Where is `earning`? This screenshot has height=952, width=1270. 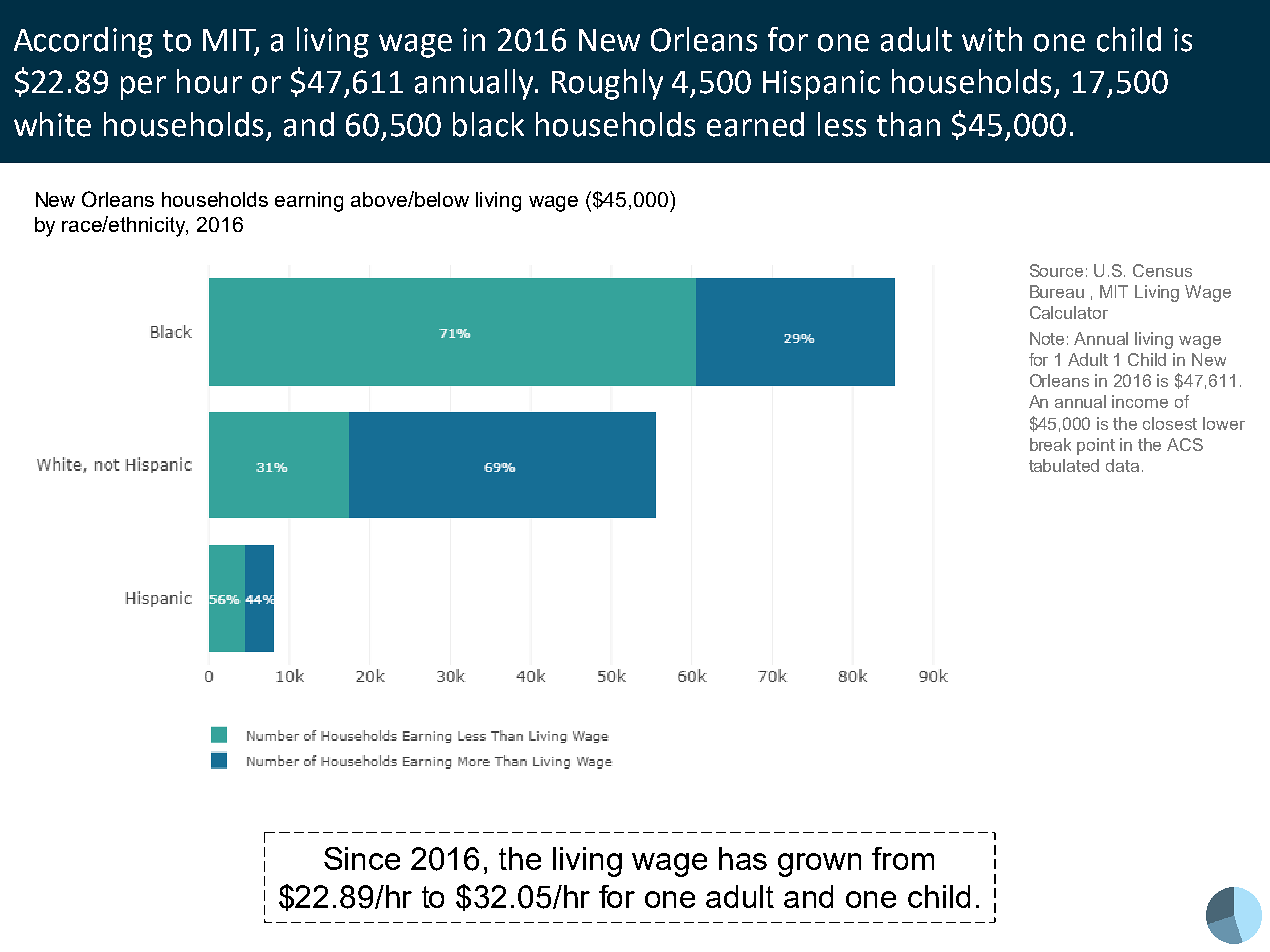
earning is located at coordinates (309, 202).
